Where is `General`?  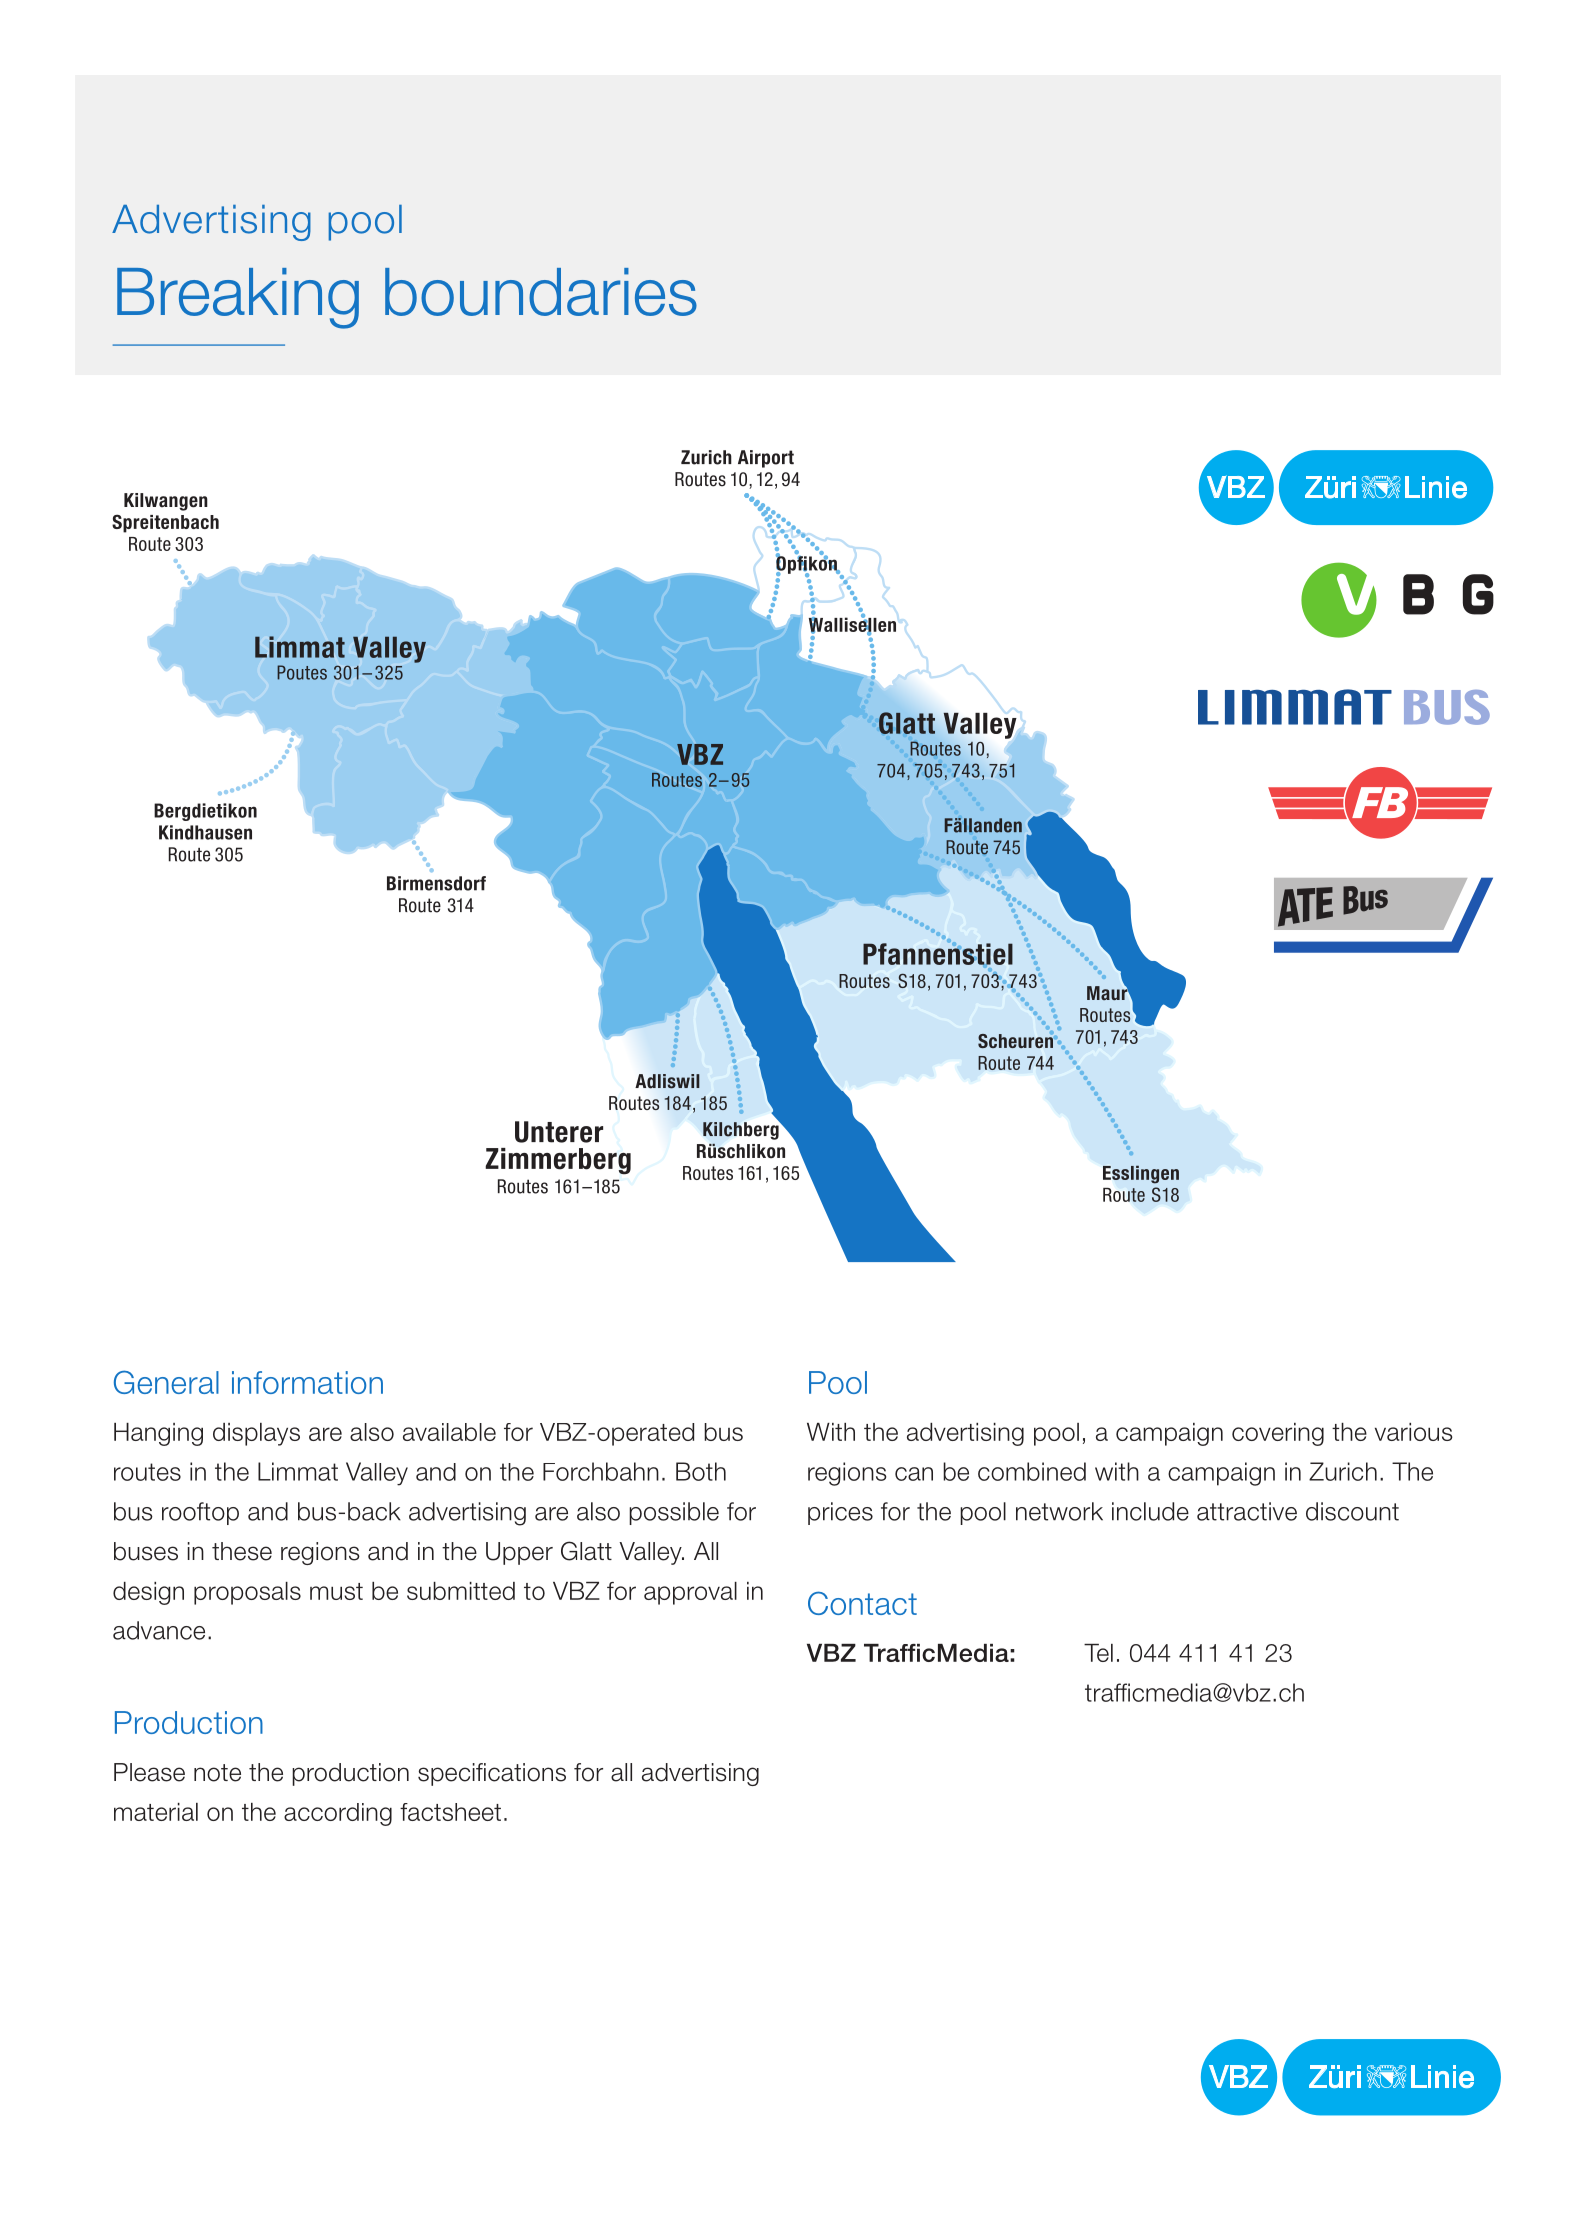 General is located at coordinates (166, 1382).
